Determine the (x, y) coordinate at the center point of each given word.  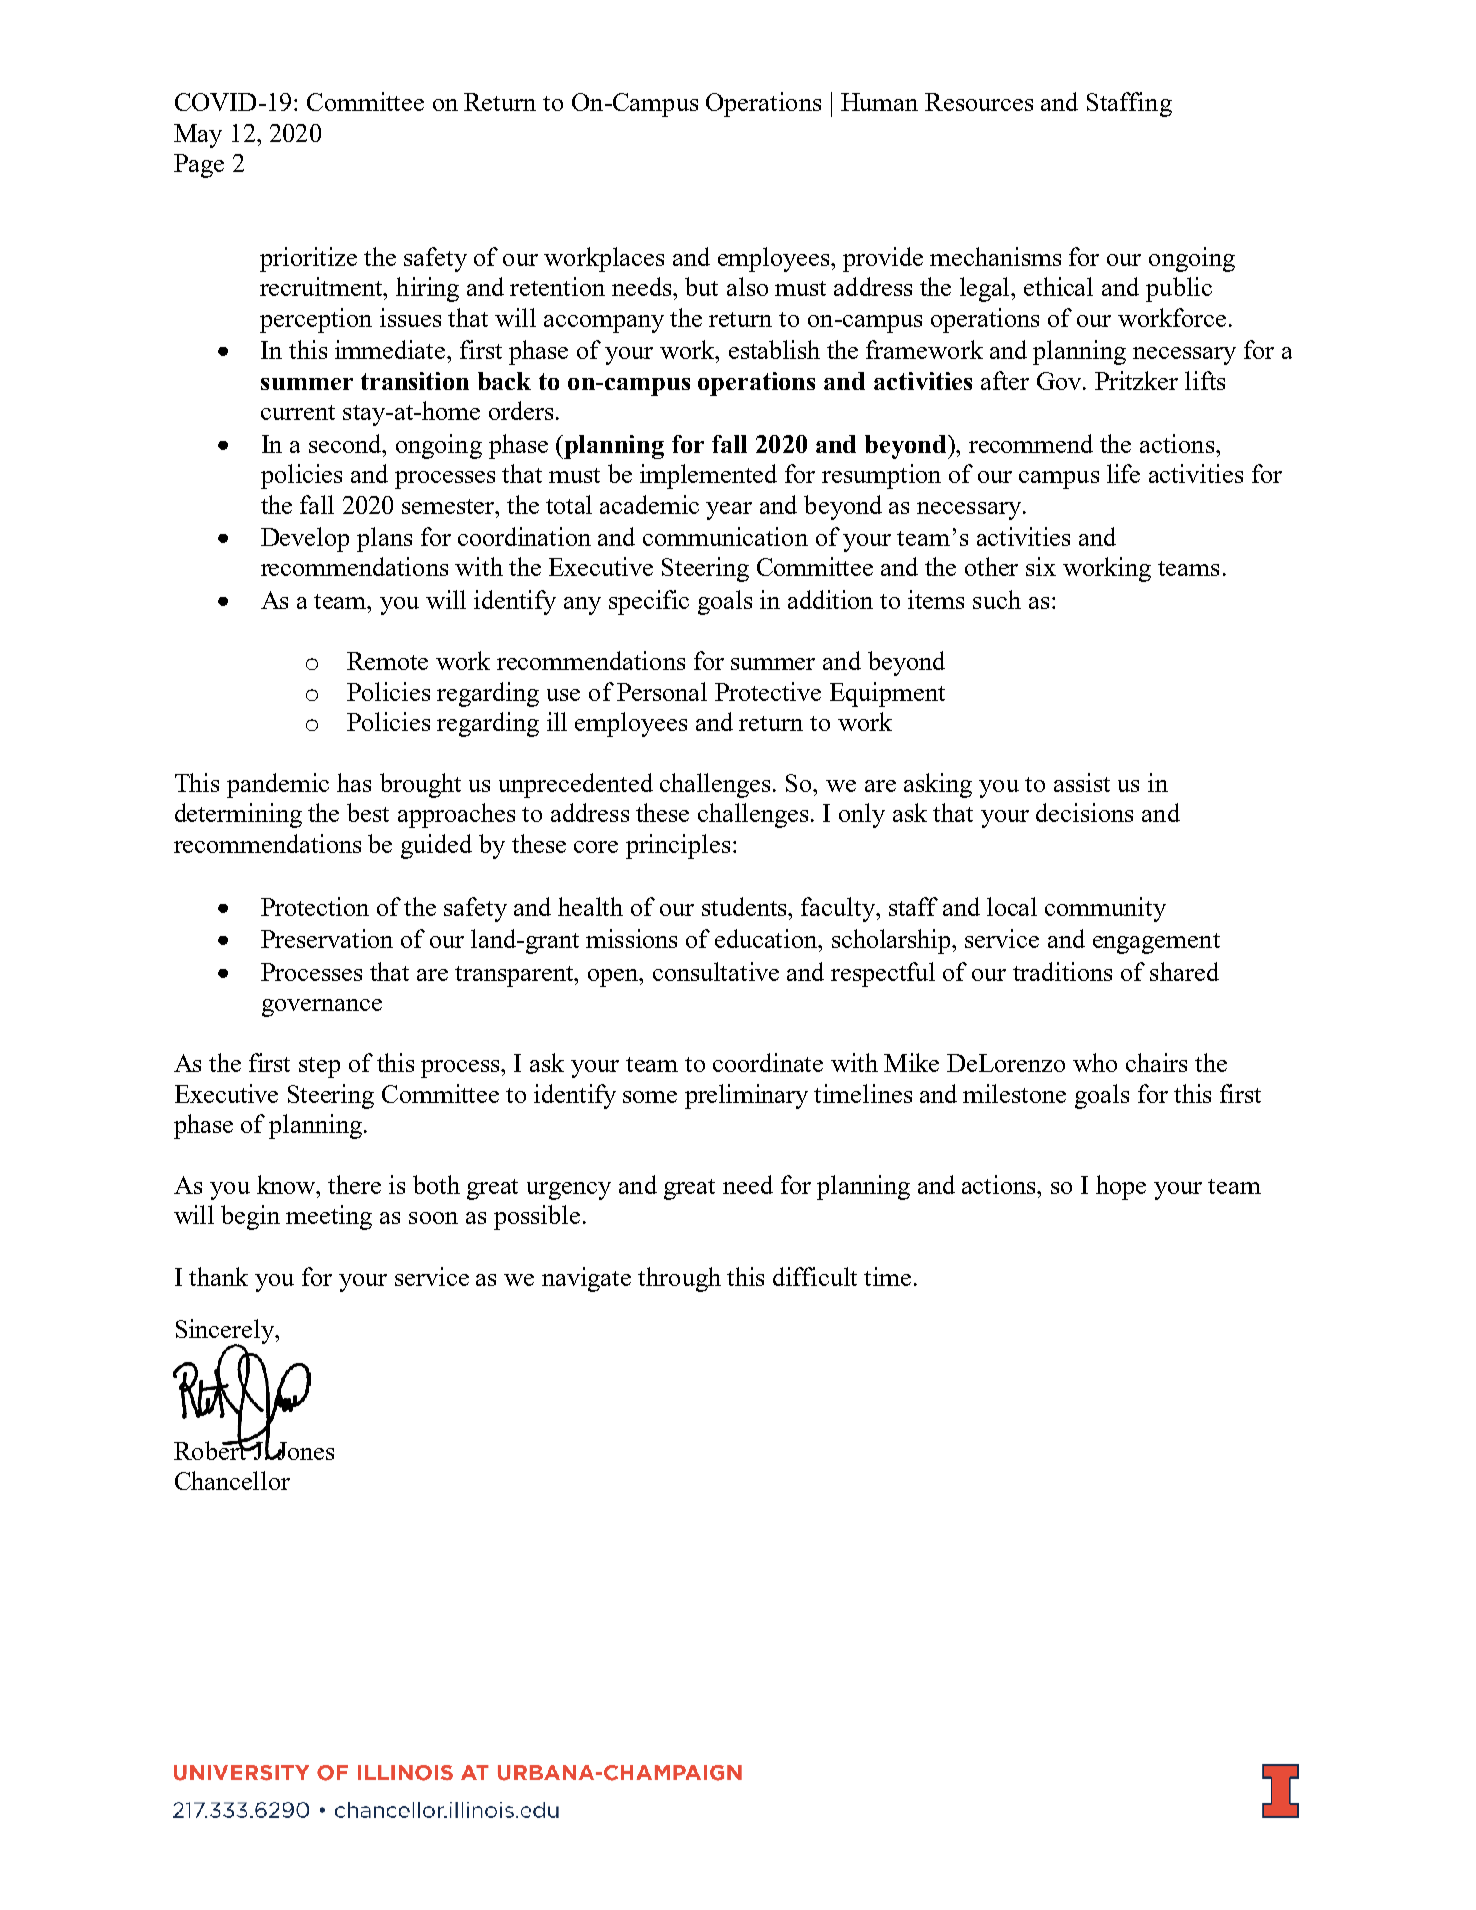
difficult (815, 1276)
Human (879, 102)
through (679, 1279)
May (198, 136)
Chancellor (232, 1480)
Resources (979, 102)
